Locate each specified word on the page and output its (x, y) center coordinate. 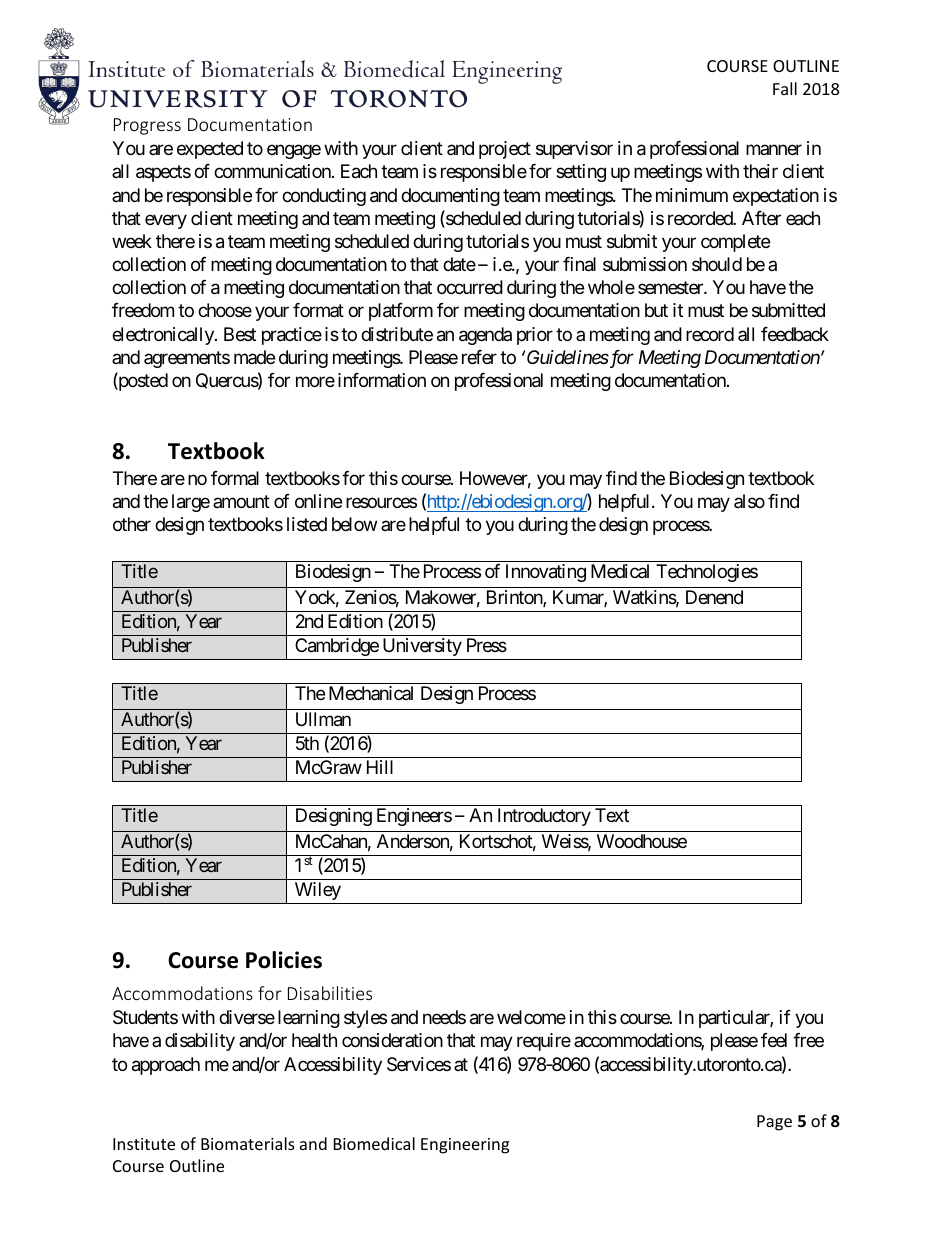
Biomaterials (248, 1143)
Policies (284, 960)
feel (774, 1040)
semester (671, 288)
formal (235, 478)
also (749, 501)
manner (774, 150)
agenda (485, 336)
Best (240, 334)
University (422, 647)
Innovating (546, 573)
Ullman (323, 719)
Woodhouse (642, 841)
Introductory (544, 817)
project (505, 150)
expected (210, 150)
